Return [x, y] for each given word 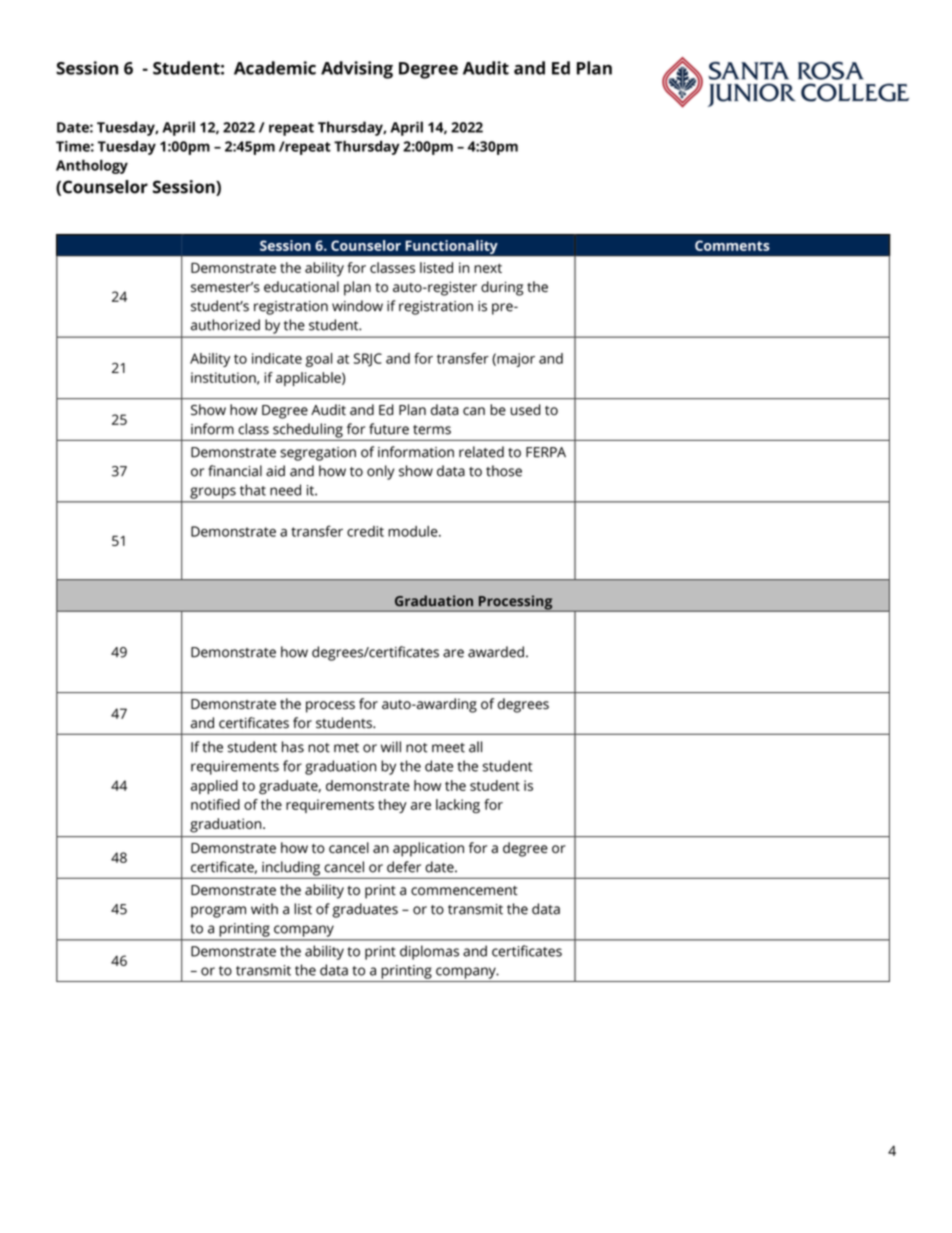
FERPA [546, 452]
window [357, 306]
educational [301, 287]
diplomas [429, 952]
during [502, 288]
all [475, 747]
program [218, 912]
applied [214, 787]
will [391, 746]
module [414, 531]
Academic [275, 68]
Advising [357, 70]
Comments [732, 245]
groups [213, 493]
